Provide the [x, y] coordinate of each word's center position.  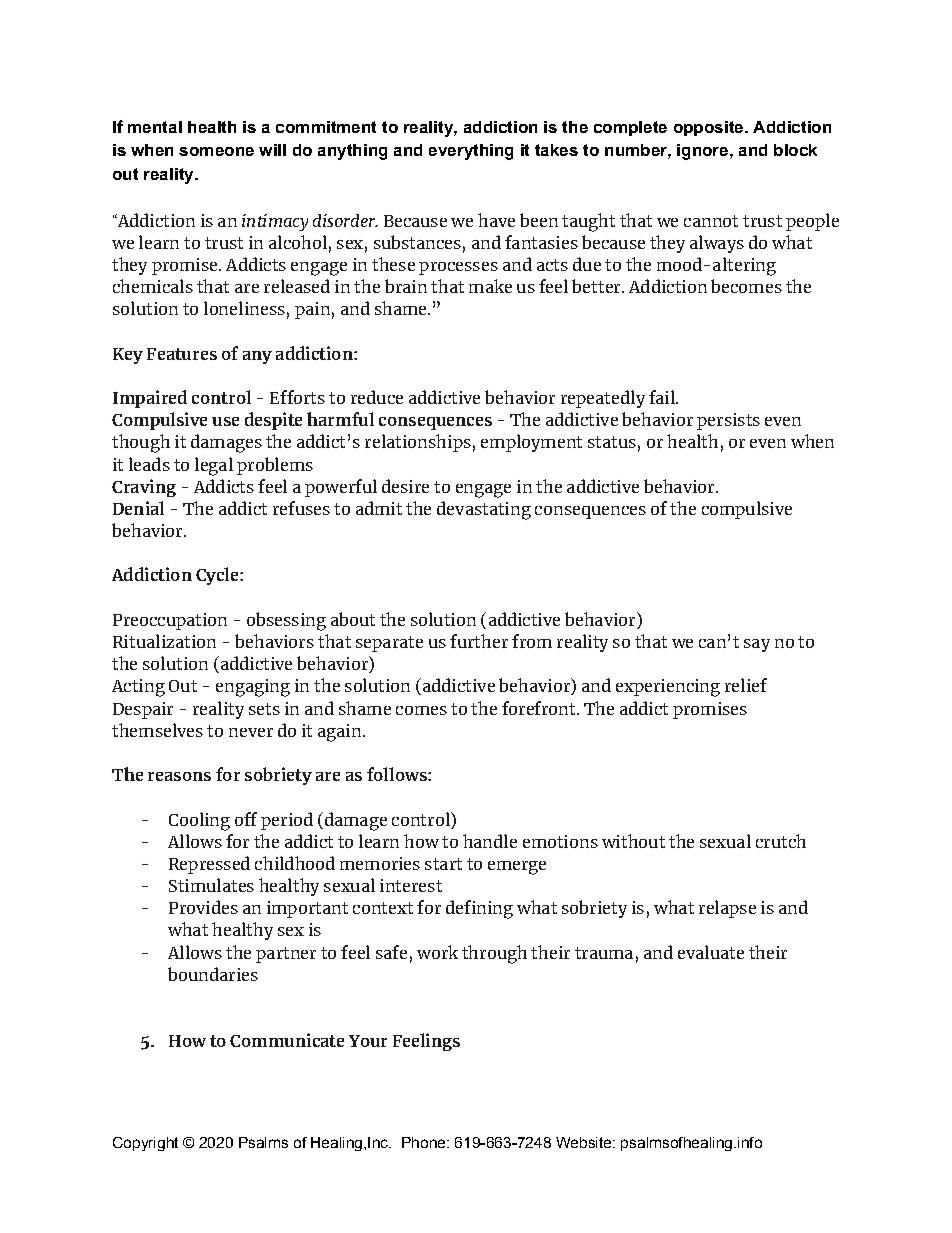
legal [214, 466]
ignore [702, 152]
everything [471, 152]
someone [216, 151]
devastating [484, 510]
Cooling [199, 821]
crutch [781, 841]
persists [728, 421]
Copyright [145, 1144]
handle [490, 841]
